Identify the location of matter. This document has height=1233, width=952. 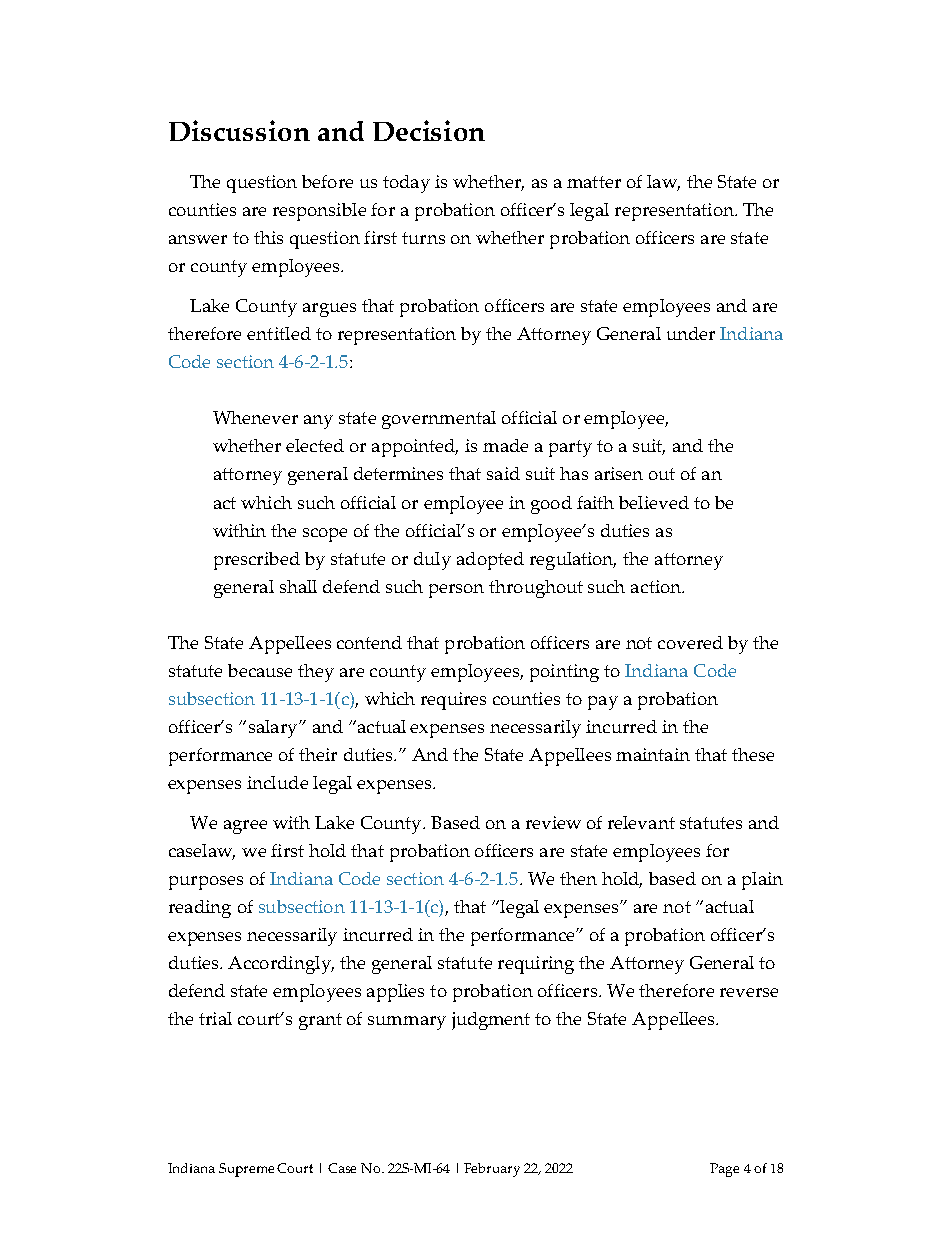
(594, 182).
